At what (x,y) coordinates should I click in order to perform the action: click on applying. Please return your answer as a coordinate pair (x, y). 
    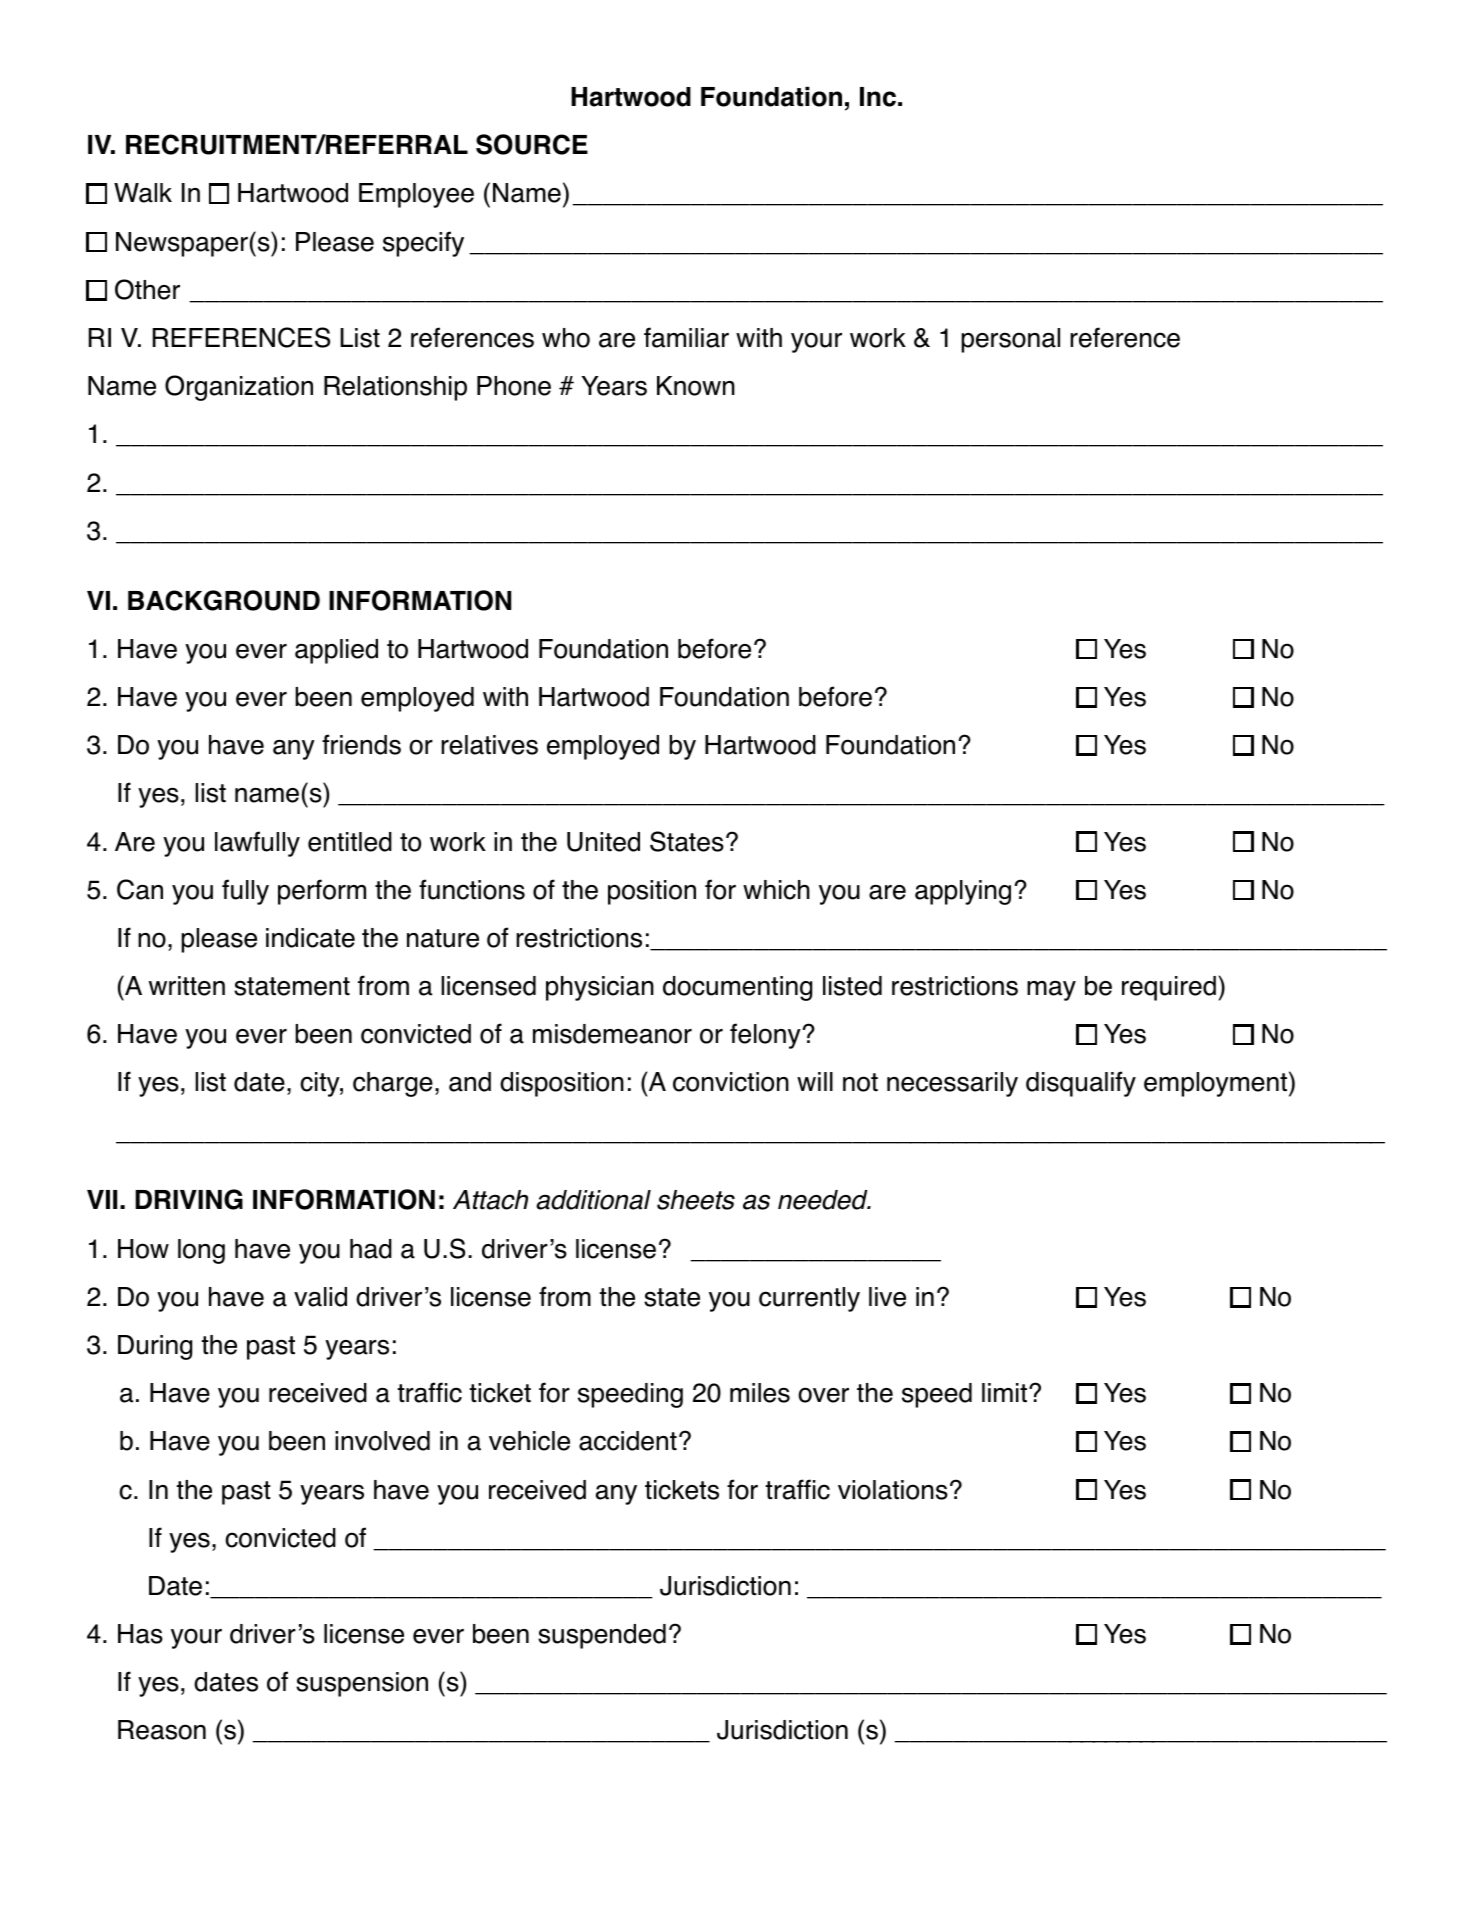
    Looking at the image, I should click on (963, 892).
